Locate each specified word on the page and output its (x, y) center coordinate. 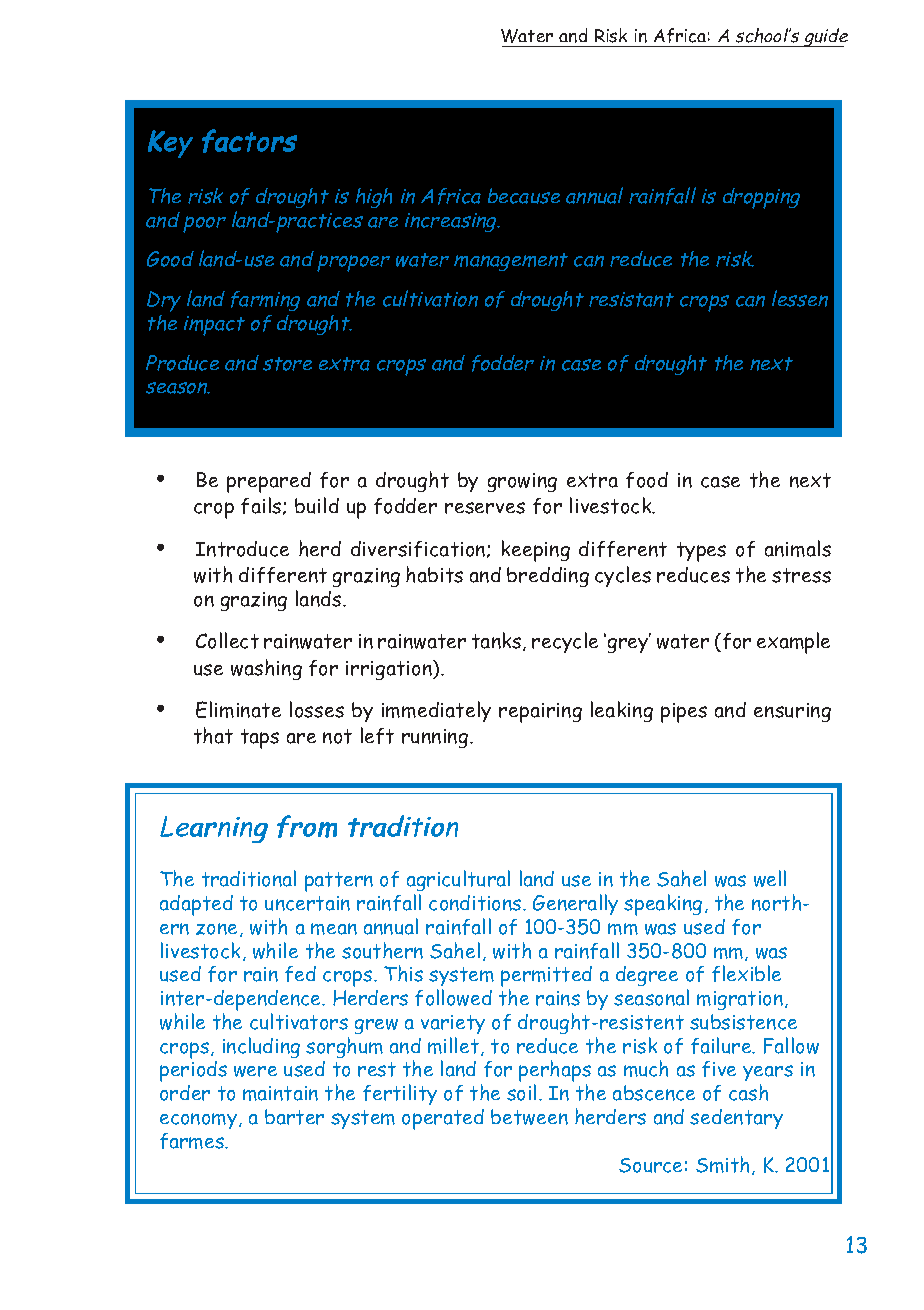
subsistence (743, 1022)
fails (262, 506)
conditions (476, 903)
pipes (684, 713)
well (770, 878)
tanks (498, 641)
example (793, 643)
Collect (227, 640)
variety (453, 1024)
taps (260, 739)
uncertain (307, 903)
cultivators (299, 1021)
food (647, 480)
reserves (485, 508)
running (436, 738)
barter (294, 1117)
